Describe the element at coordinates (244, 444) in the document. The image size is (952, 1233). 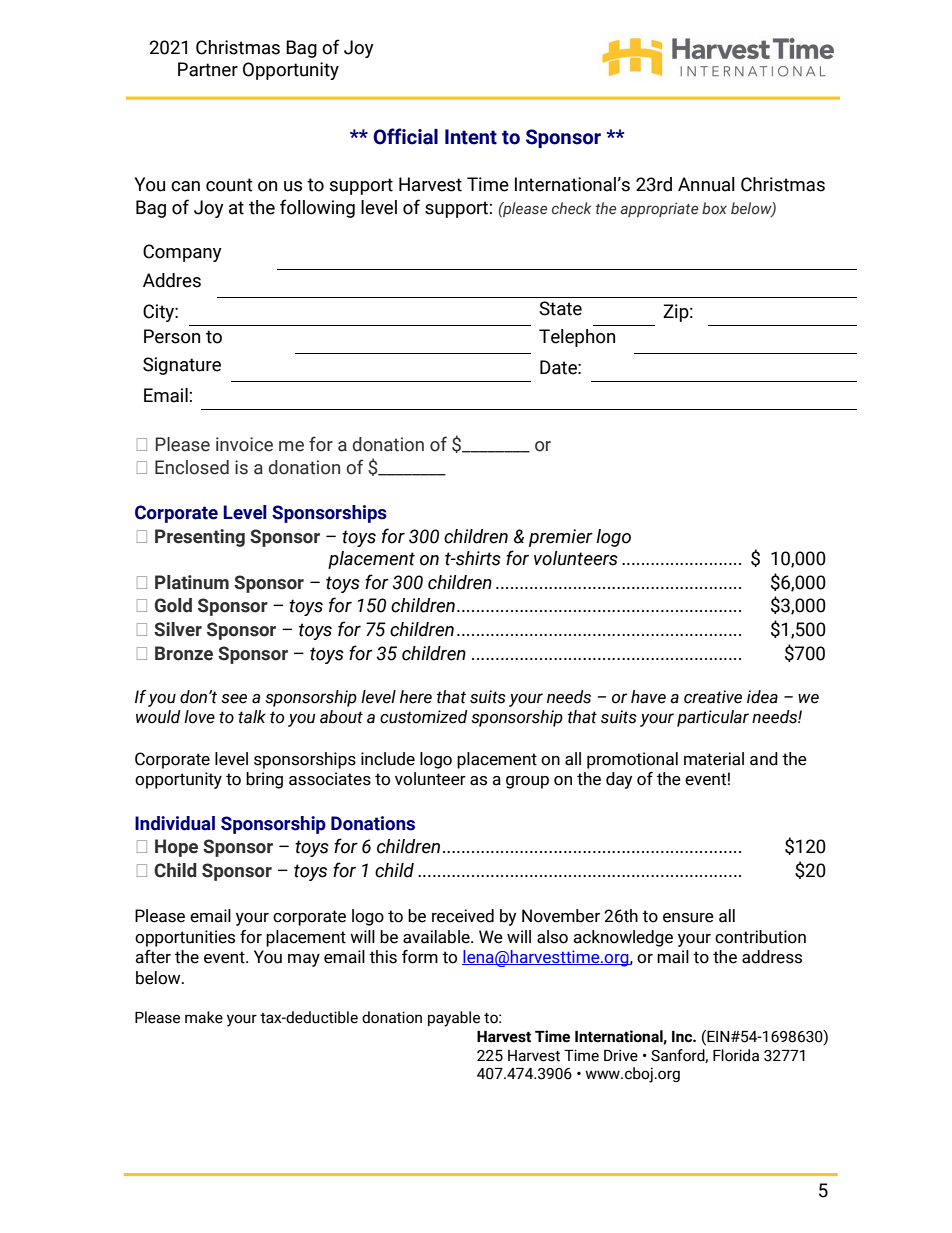
I see `invoice` at that location.
